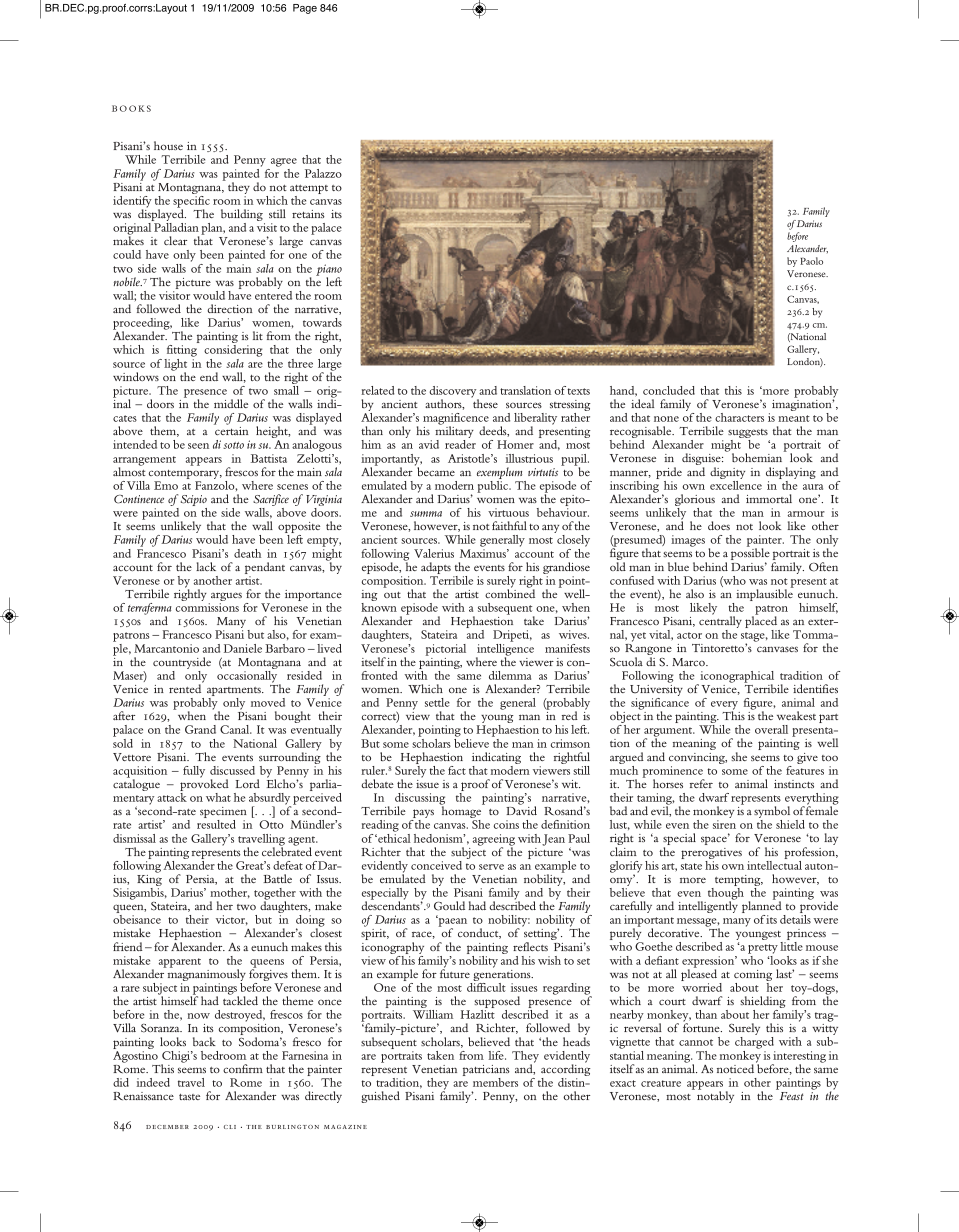 Image resolution: width=959 pixels, height=1232 pixels. I want to click on Paolo, so click(811, 261).
